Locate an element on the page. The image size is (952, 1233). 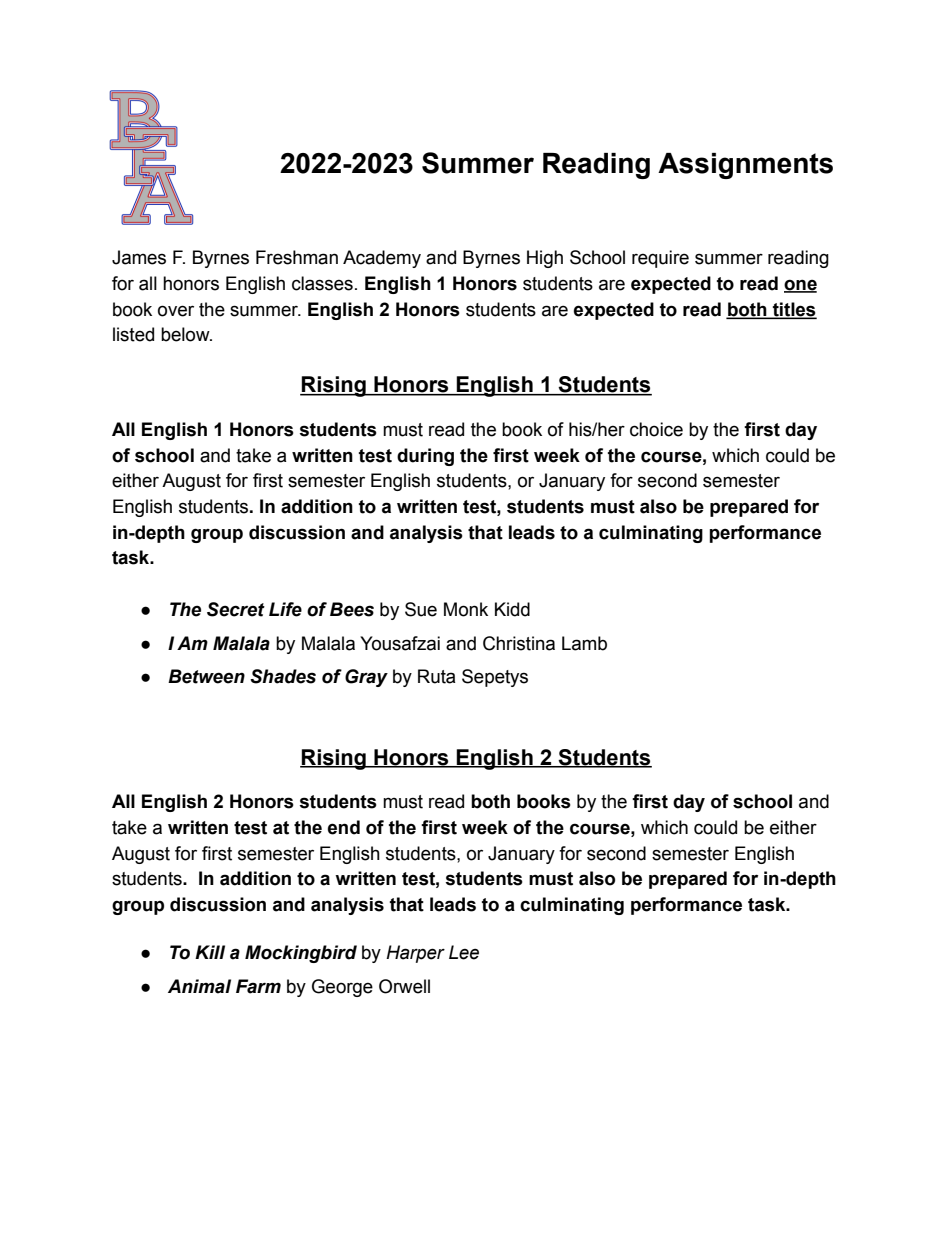
James is located at coordinates (139, 257).
